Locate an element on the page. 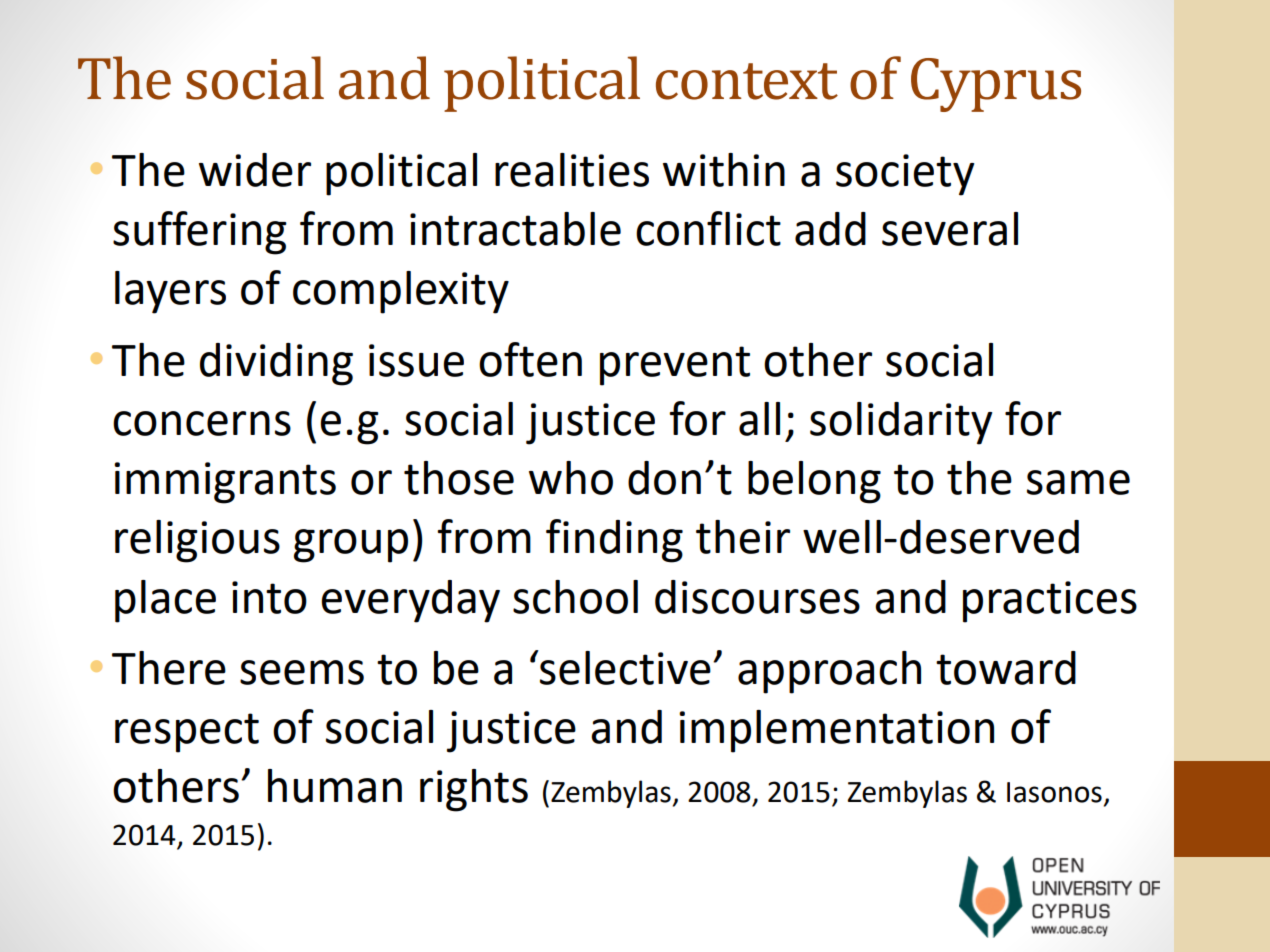 This document has width=1270, height=952. solidarity is located at coordinates (901, 423).
